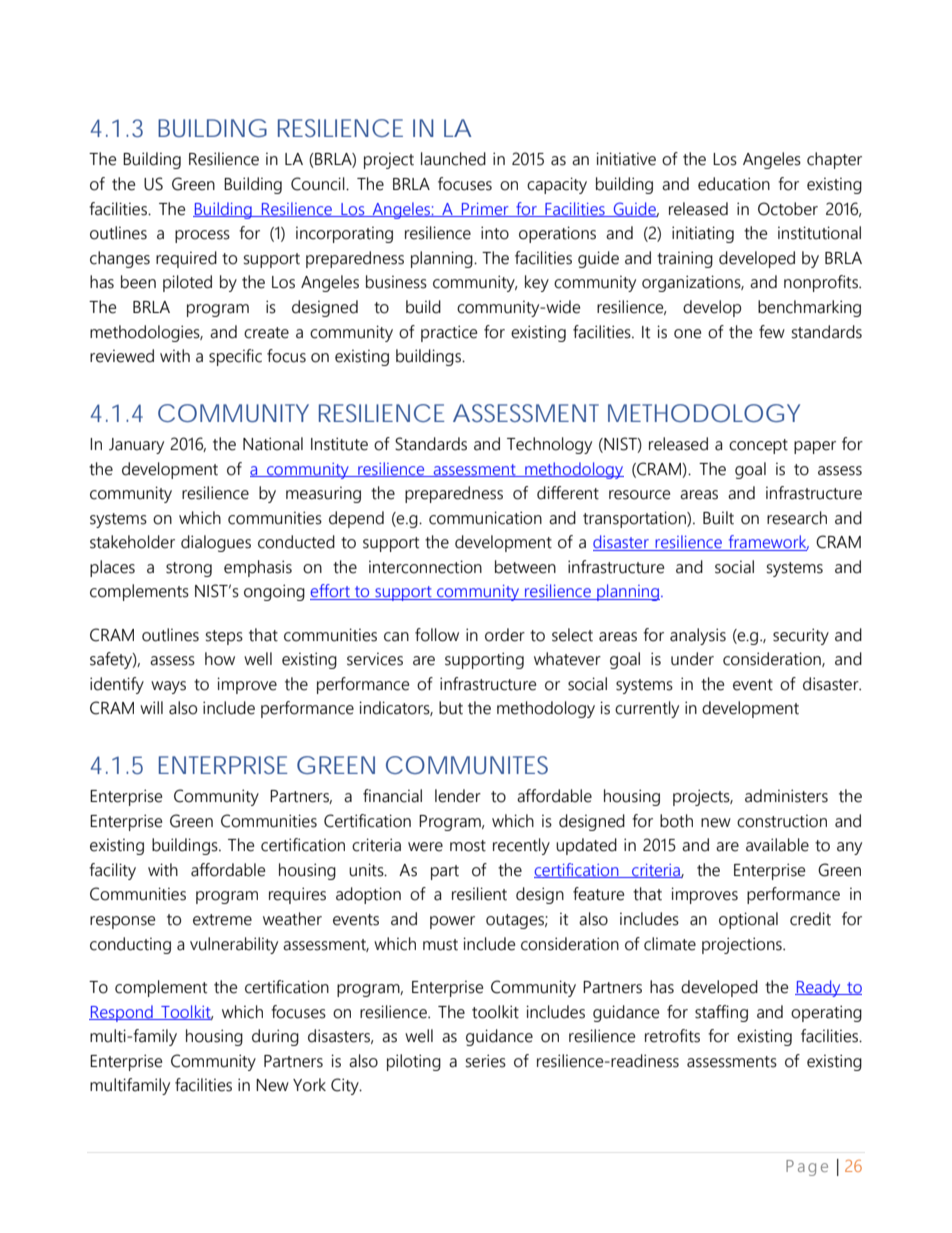  I want to click on Primer, so click(485, 210).
